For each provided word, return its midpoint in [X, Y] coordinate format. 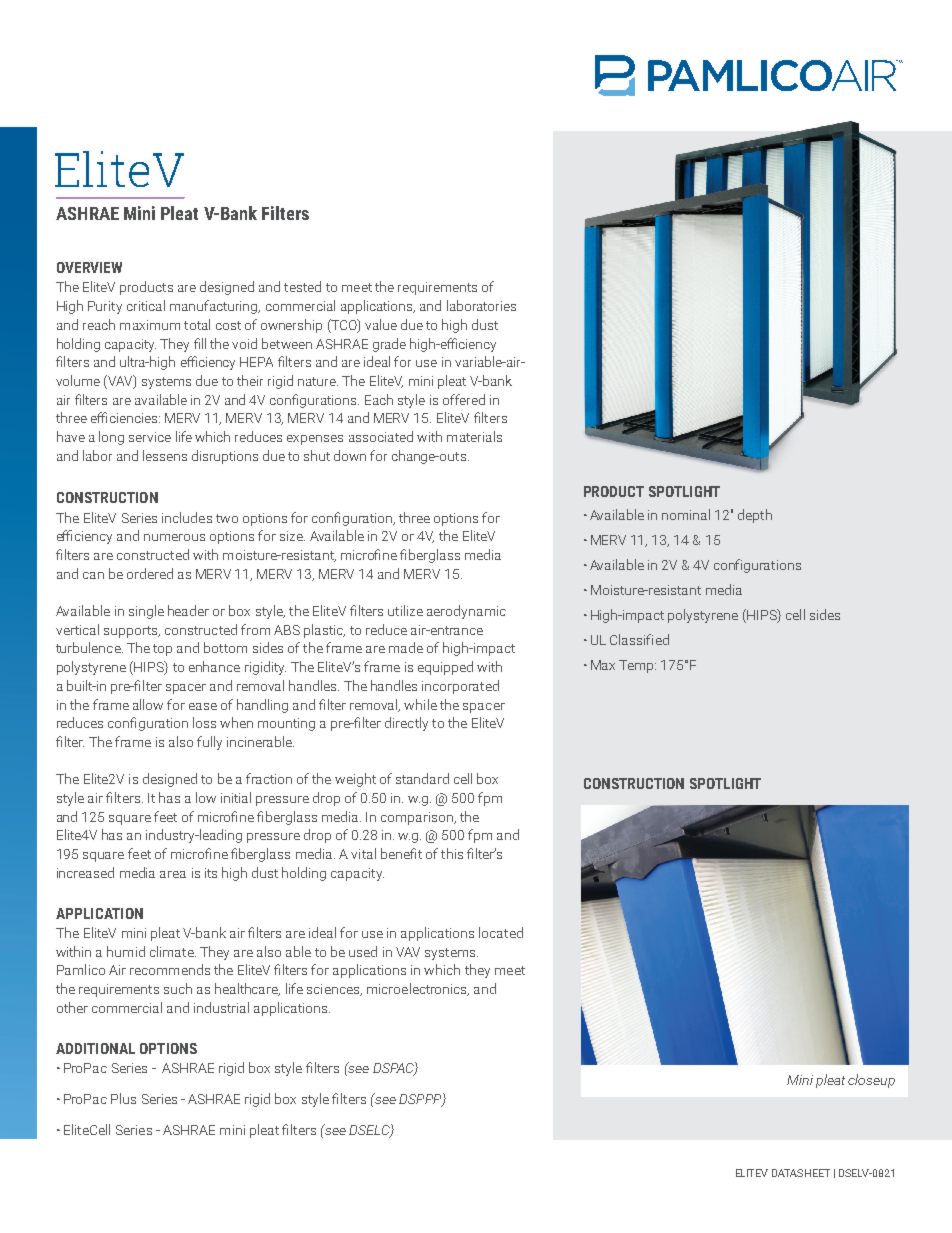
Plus [123, 1098]
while [420, 704]
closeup [871, 1081]
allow [148, 704]
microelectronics [418, 989]
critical [146, 305]
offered [464, 399]
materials [474, 436]
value [381, 324]
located [501, 932]
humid [126, 951]
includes [187, 517]
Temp [637, 666]
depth [755, 516]
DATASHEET [801, 1173]
